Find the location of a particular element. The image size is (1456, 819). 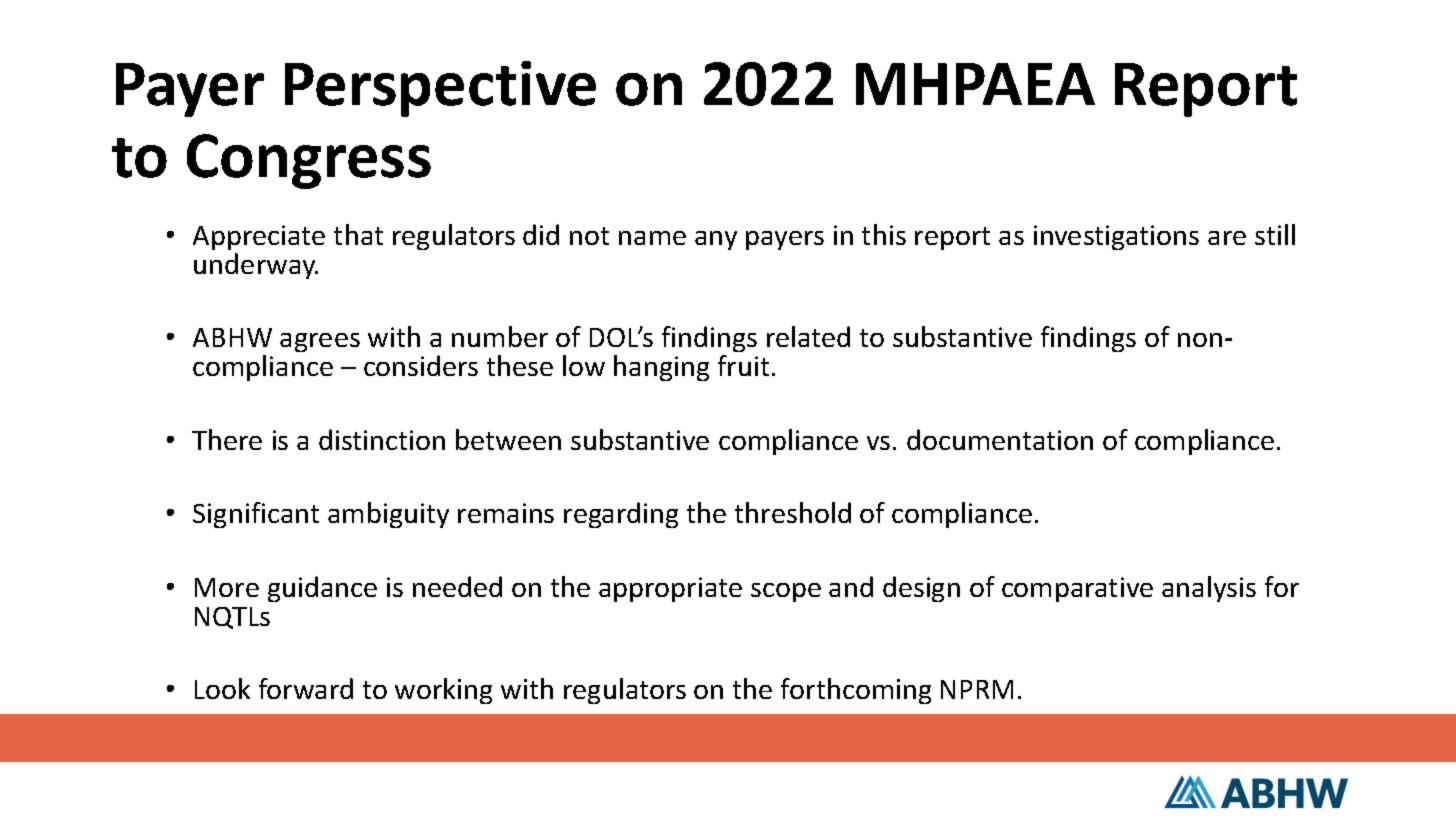

this is located at coordinates (884, 234).
